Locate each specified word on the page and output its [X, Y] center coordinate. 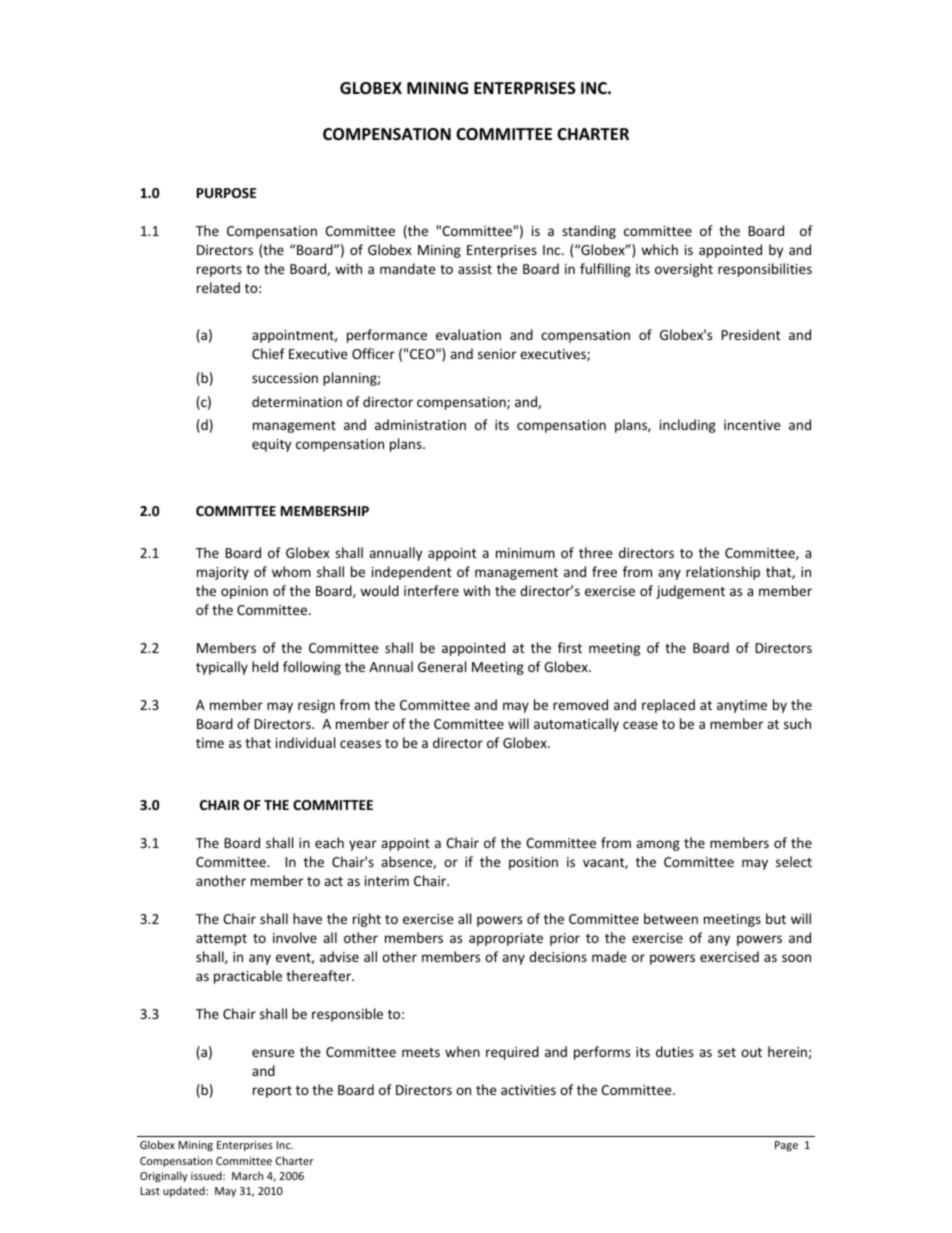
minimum [525, 553]
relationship [723, 573]
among [658, 845]
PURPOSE [226, 193]
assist [475, 269]
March [247, 1175]
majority [223, 573]
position [533, 863]
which [659, 249]
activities [528, 1090]
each [329, 842]
